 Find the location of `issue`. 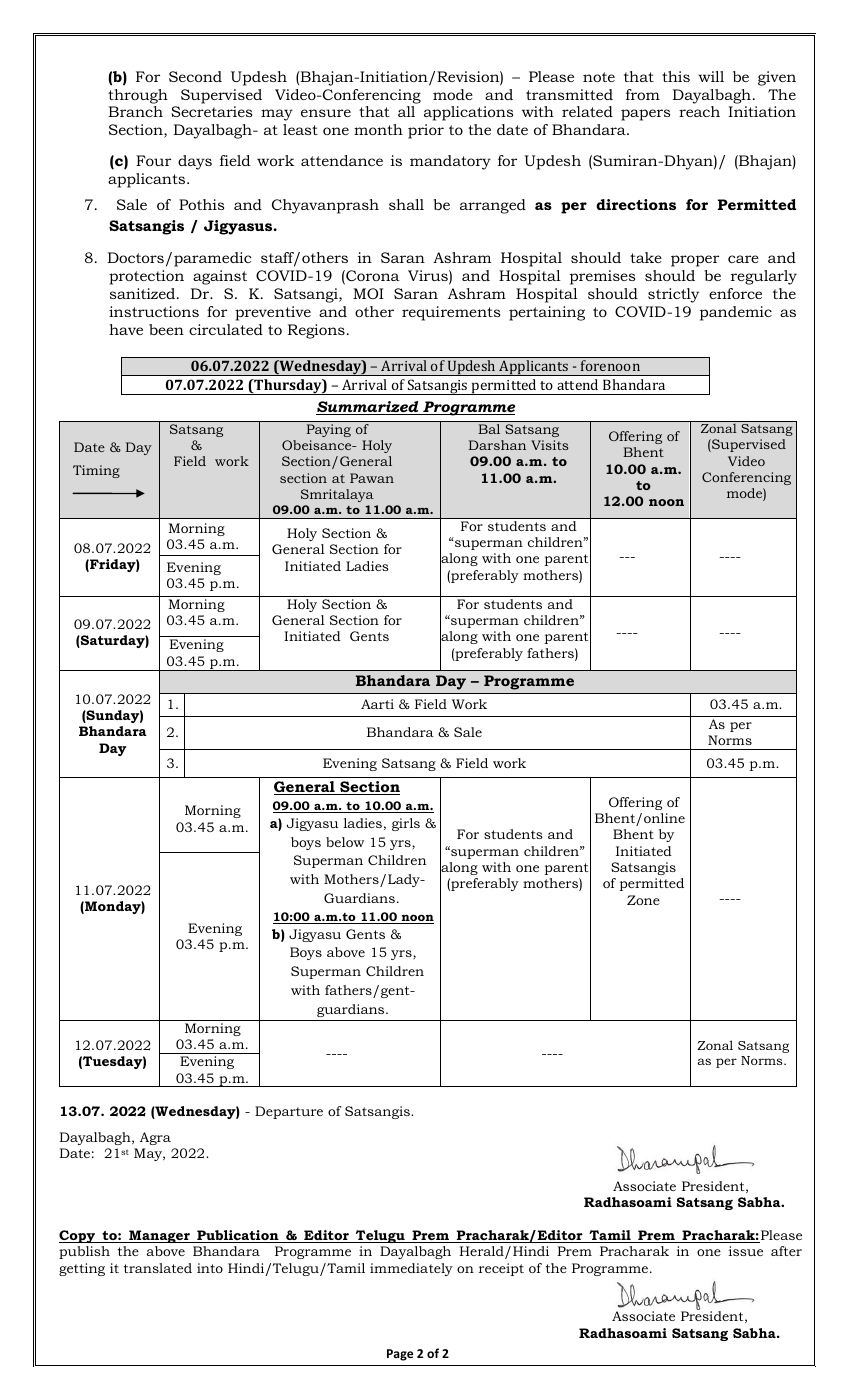

issue is located at coordinates (746, 1251).
